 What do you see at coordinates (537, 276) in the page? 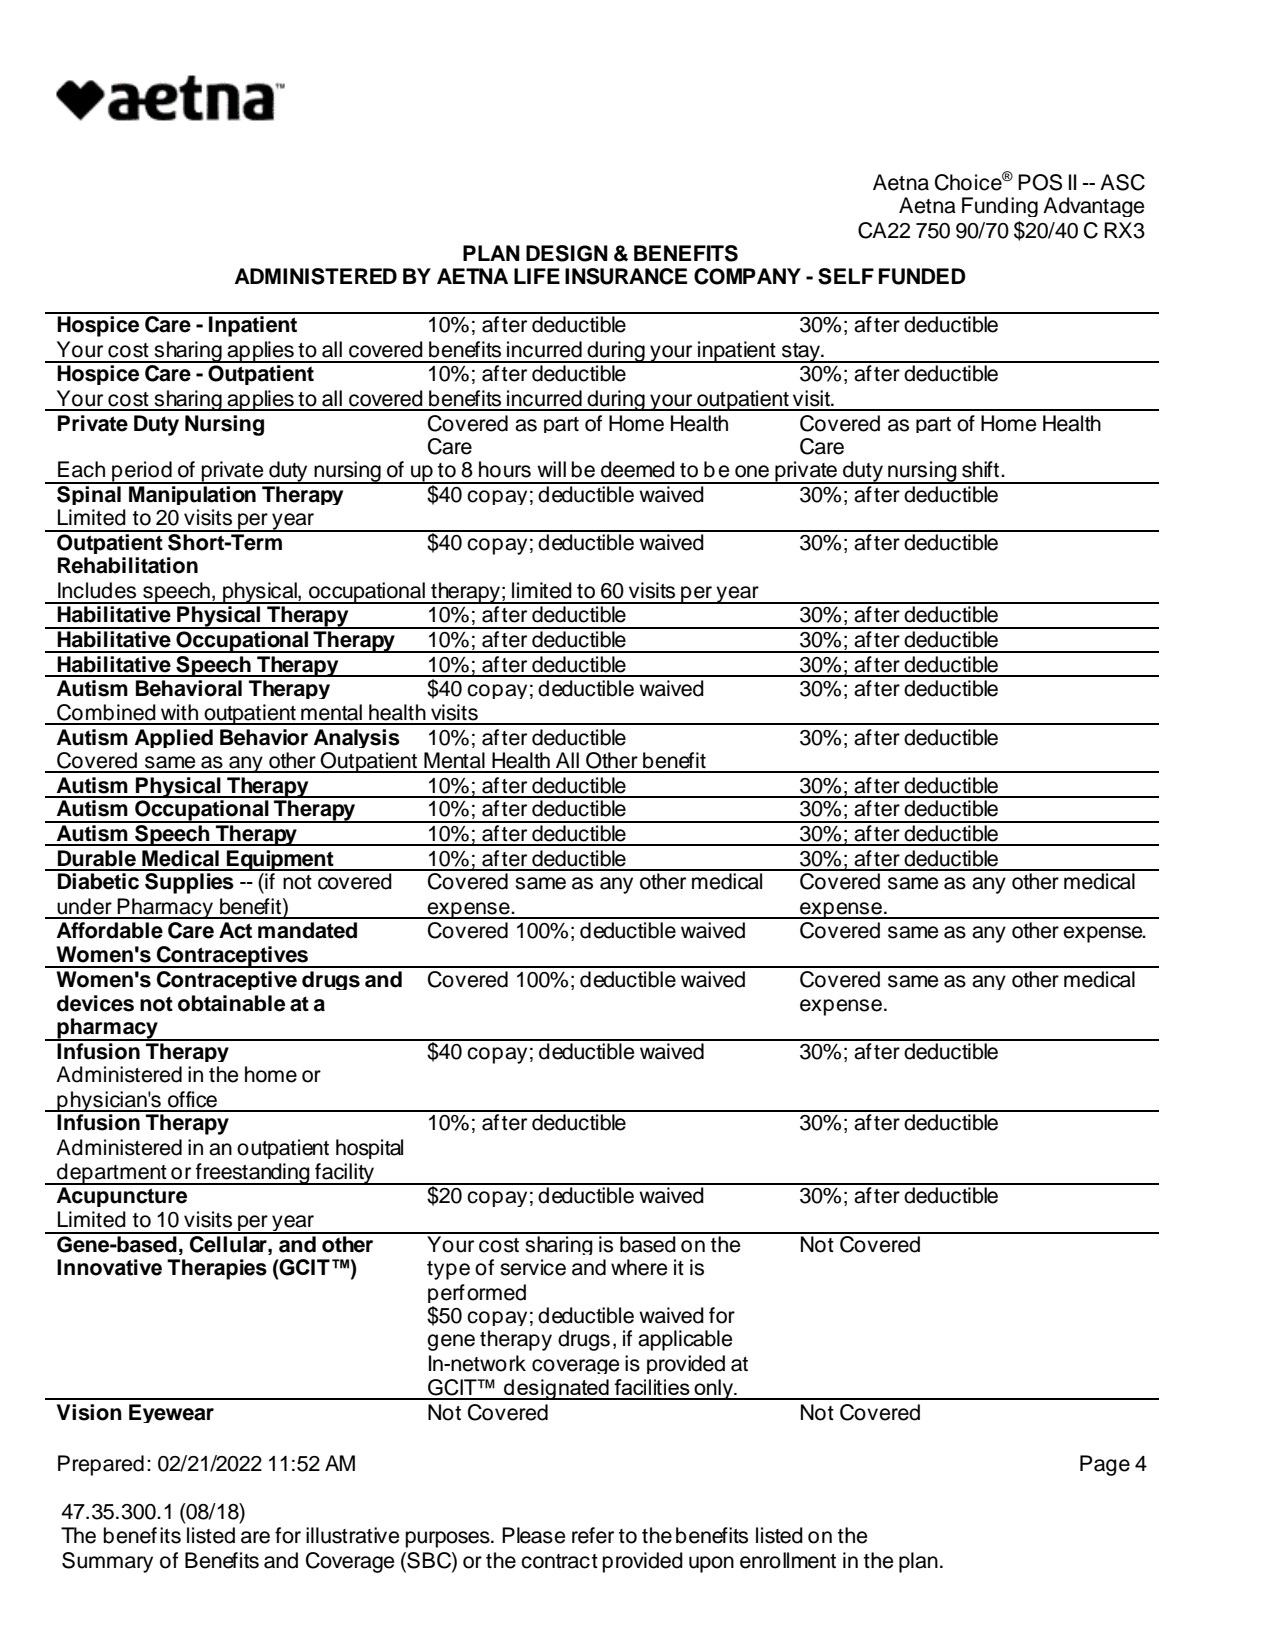
I see `LIFE` at bounding box center [537, 276].
